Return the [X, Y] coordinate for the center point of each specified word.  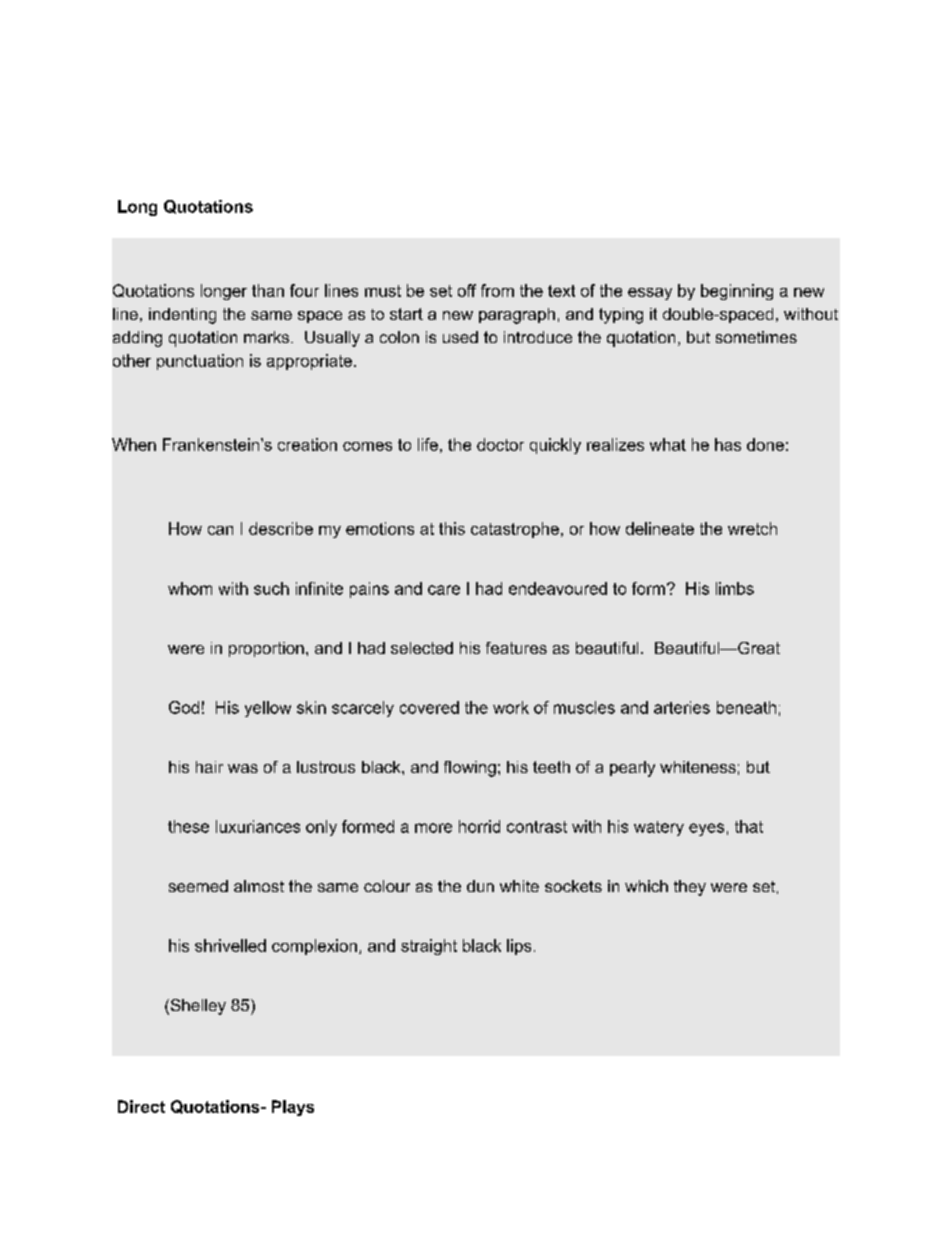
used [460, 337]
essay [650, 294]
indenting [182, 316]
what [668, 444]
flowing [470, 769]
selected [422, 648]
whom [190, 588]
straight [429, 947]
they [690, 888]
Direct [141, 1106]
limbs [735, 588]
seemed [198, 886]
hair [209, 767]
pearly [632, 769]
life [428, 444]
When [134, 444]
